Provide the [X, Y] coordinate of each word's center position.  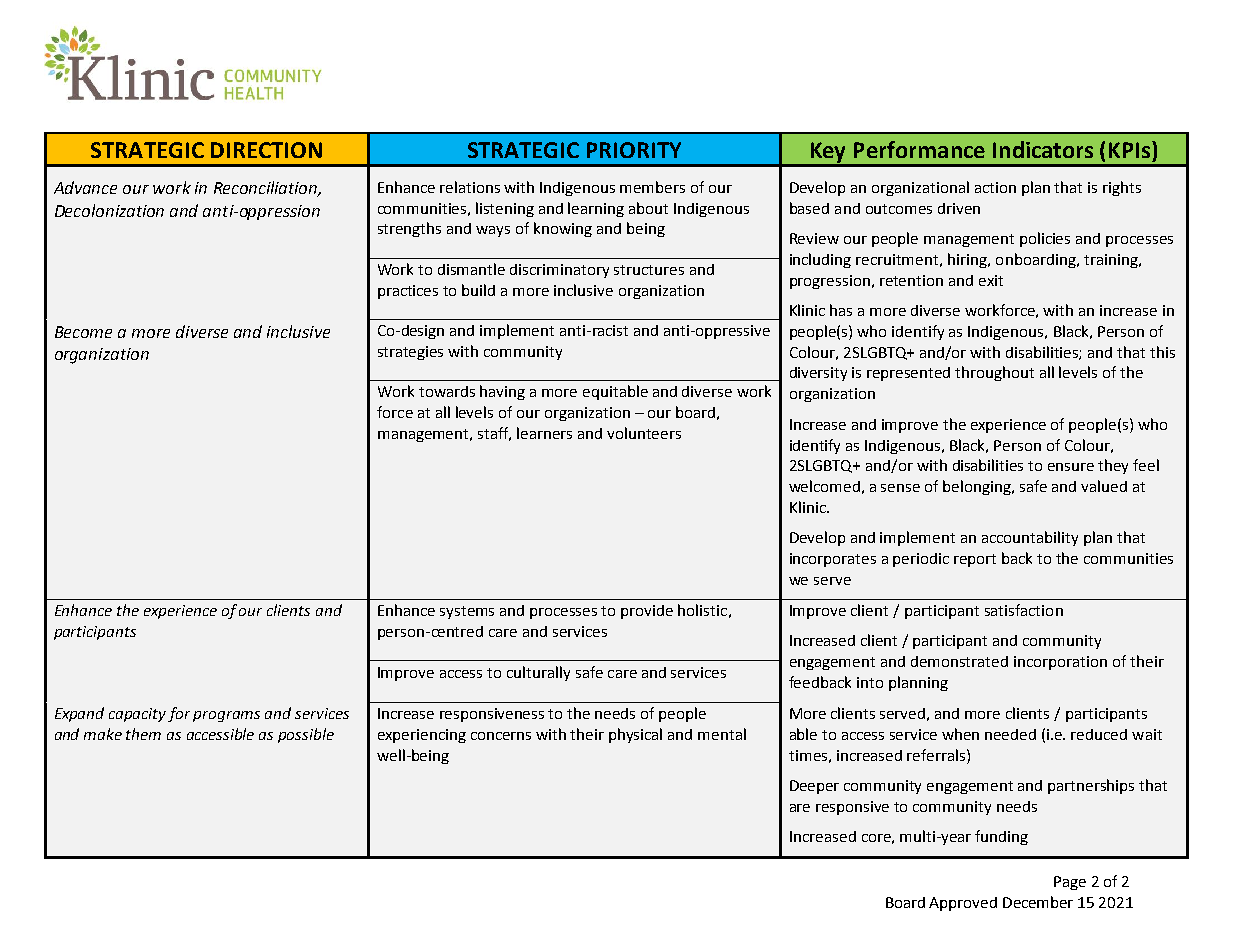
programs [226, 716]
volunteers [644, 433]
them [143, 734]
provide [647, 612]
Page [1070, 883]
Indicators [1043, 149]
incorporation [1060, 663]
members [652, 187]
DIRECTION [266, 150]
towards [447, 391]
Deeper [814, 787]
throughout [994, 373]
